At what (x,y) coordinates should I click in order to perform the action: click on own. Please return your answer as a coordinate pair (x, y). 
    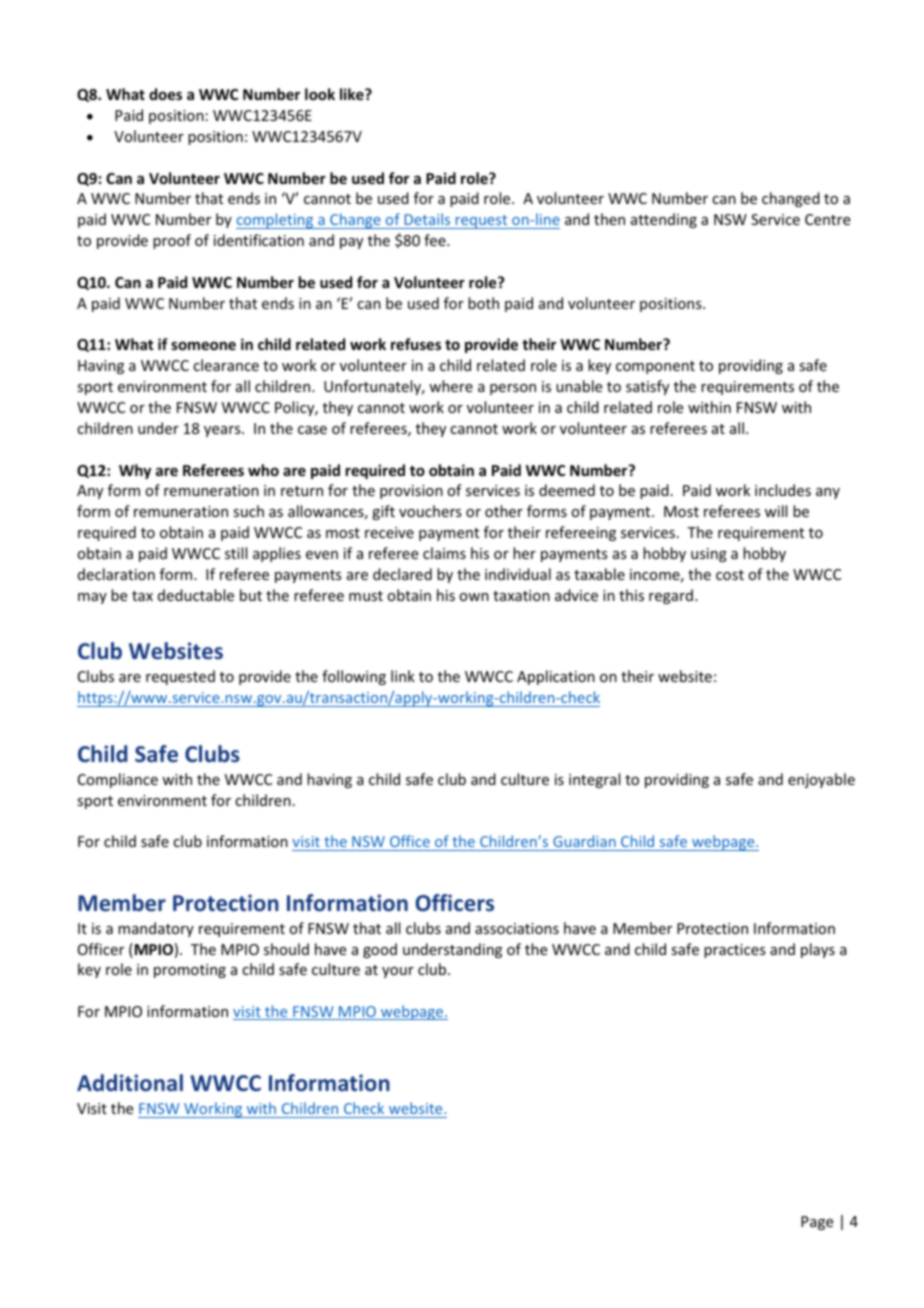
    Looking at the image, I should click on (474, 597).
